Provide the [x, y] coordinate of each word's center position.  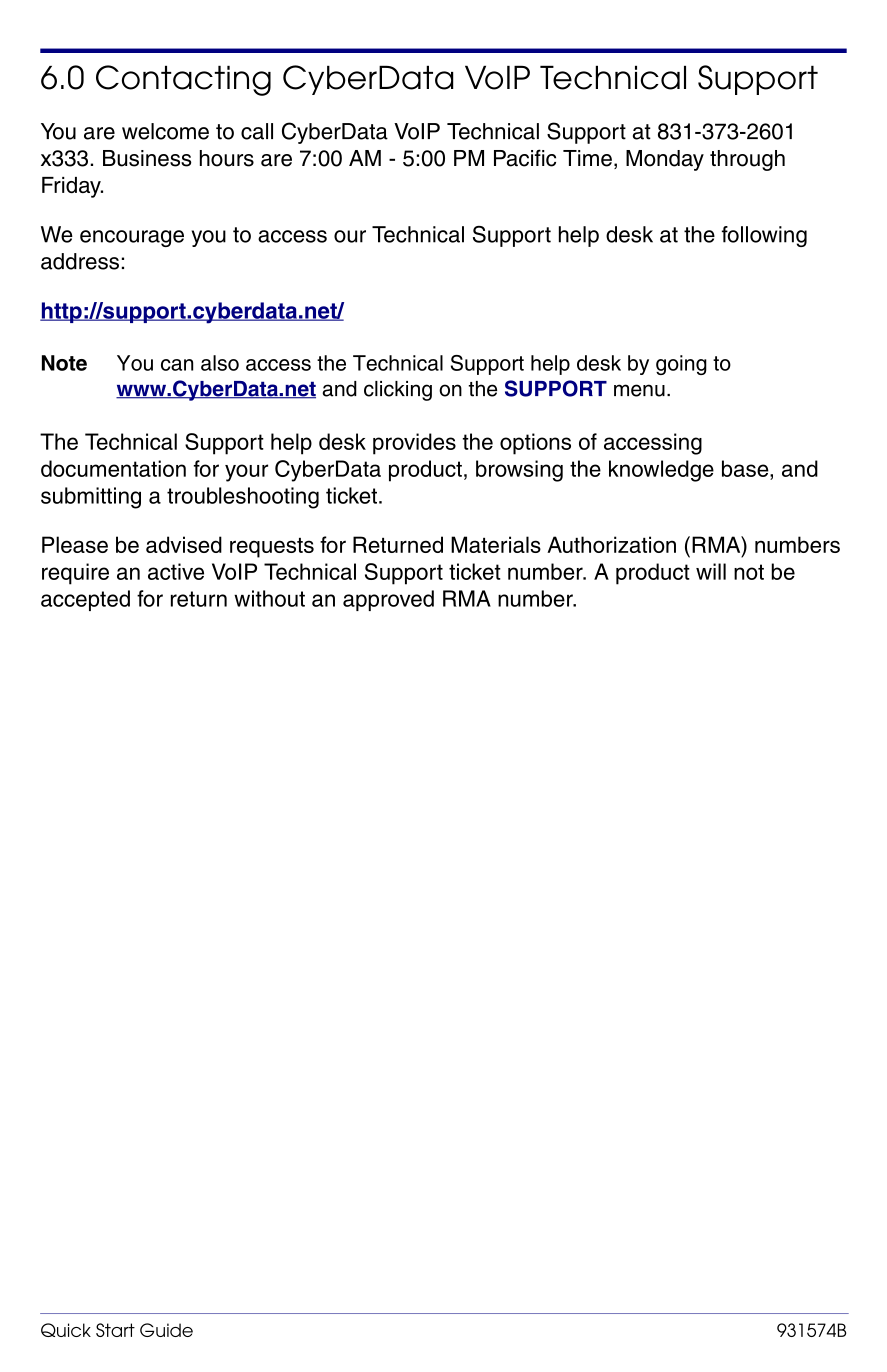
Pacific [525, 158]
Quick [66, 1330]
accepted [85, 600]
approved [388, 600]
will [711, 571]
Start [115, 1330]
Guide [166, 1330]
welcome [165, 131]
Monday [665, 160]
